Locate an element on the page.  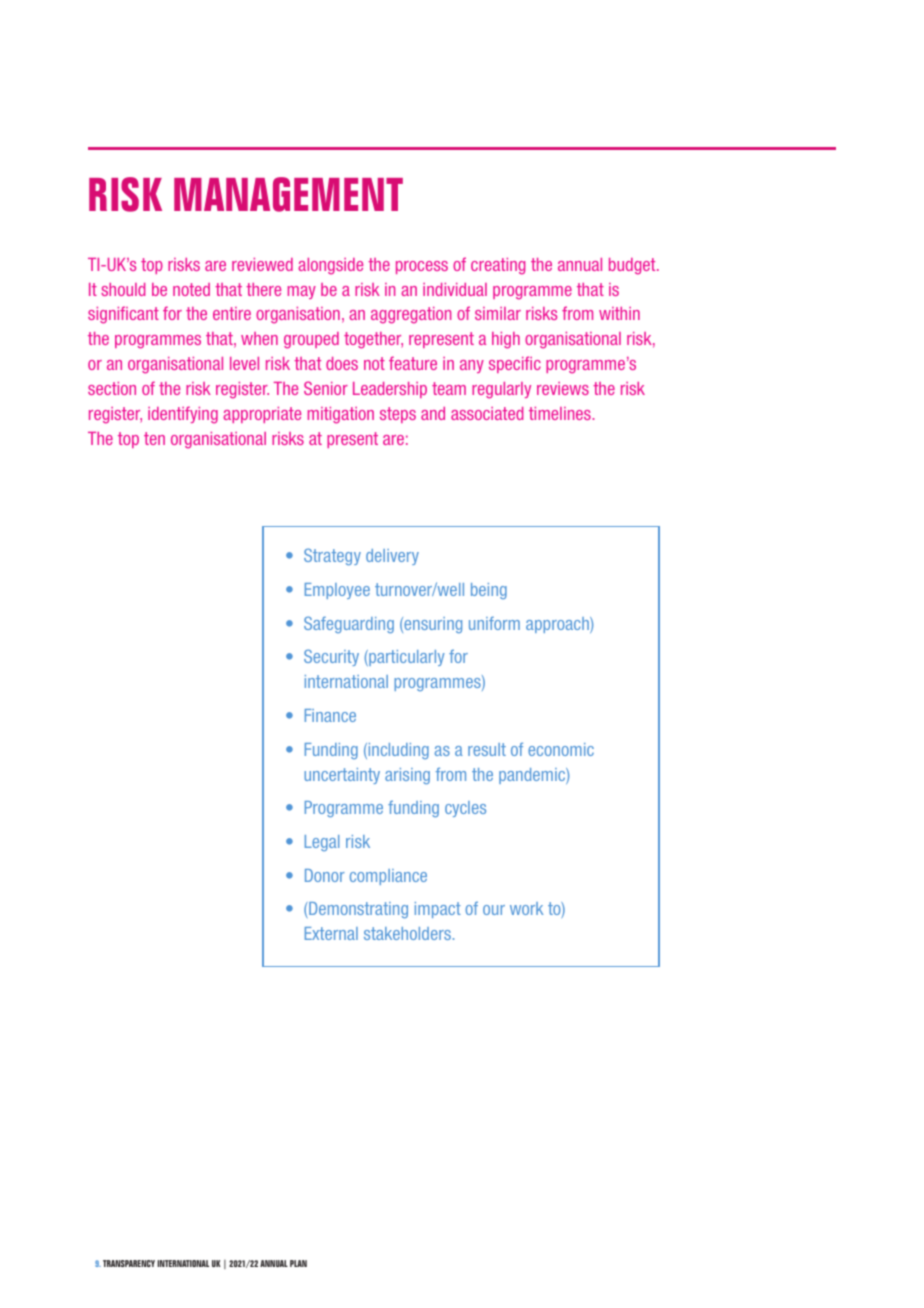
budget is located at coordinates (633, 266).
